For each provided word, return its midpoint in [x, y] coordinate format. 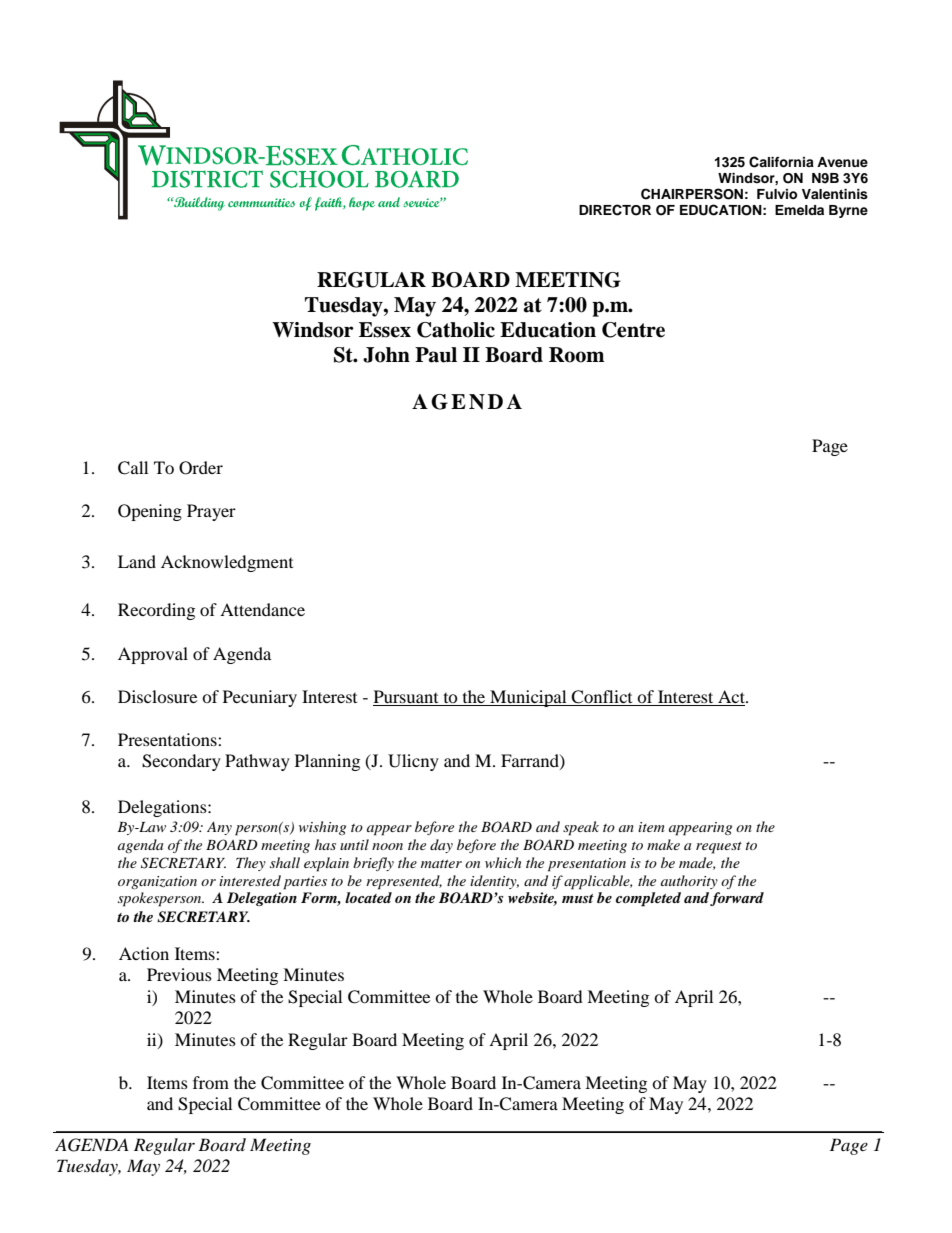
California [781, 162]
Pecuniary [260, 698]
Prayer [211, 512]
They [251, 864]
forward [737, 899]
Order [201, 468]
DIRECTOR [615, 210]
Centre [633, 330]
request [719, 848]
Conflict [601, 697]
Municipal [528, 698]
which [503, 862]
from [211, 1082]
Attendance [262, 609]
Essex [385, 330]
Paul [436, 355]
